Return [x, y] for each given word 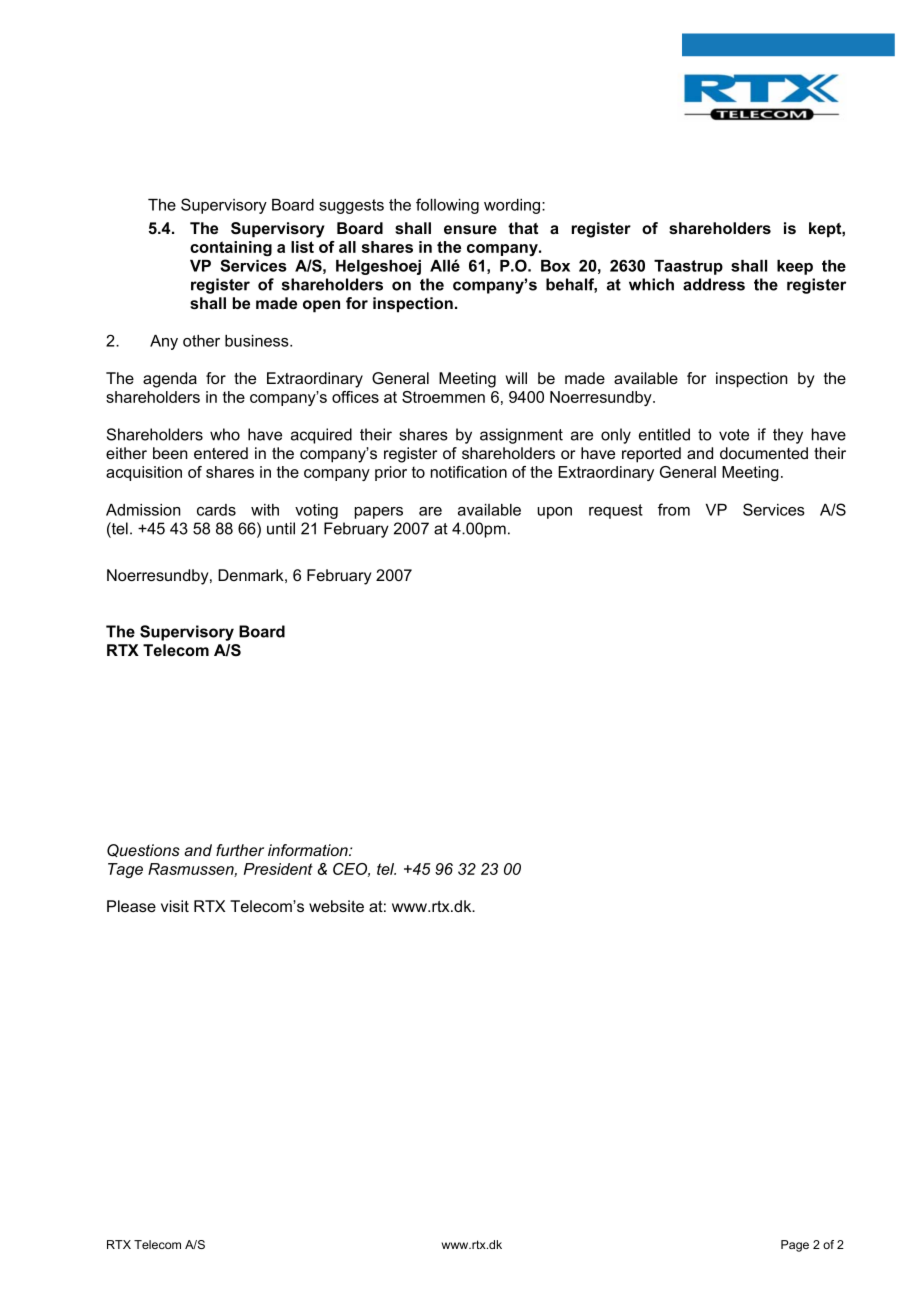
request [616, 511]
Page [795, 1246]
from [674, 509]
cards [216, 510]
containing [231, 248]
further [240, 850]
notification [469, 472]
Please [131, 906]
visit [175, 906]
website [336, 906]
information [309, 850]
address [714, 284]
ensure [470, 229]
